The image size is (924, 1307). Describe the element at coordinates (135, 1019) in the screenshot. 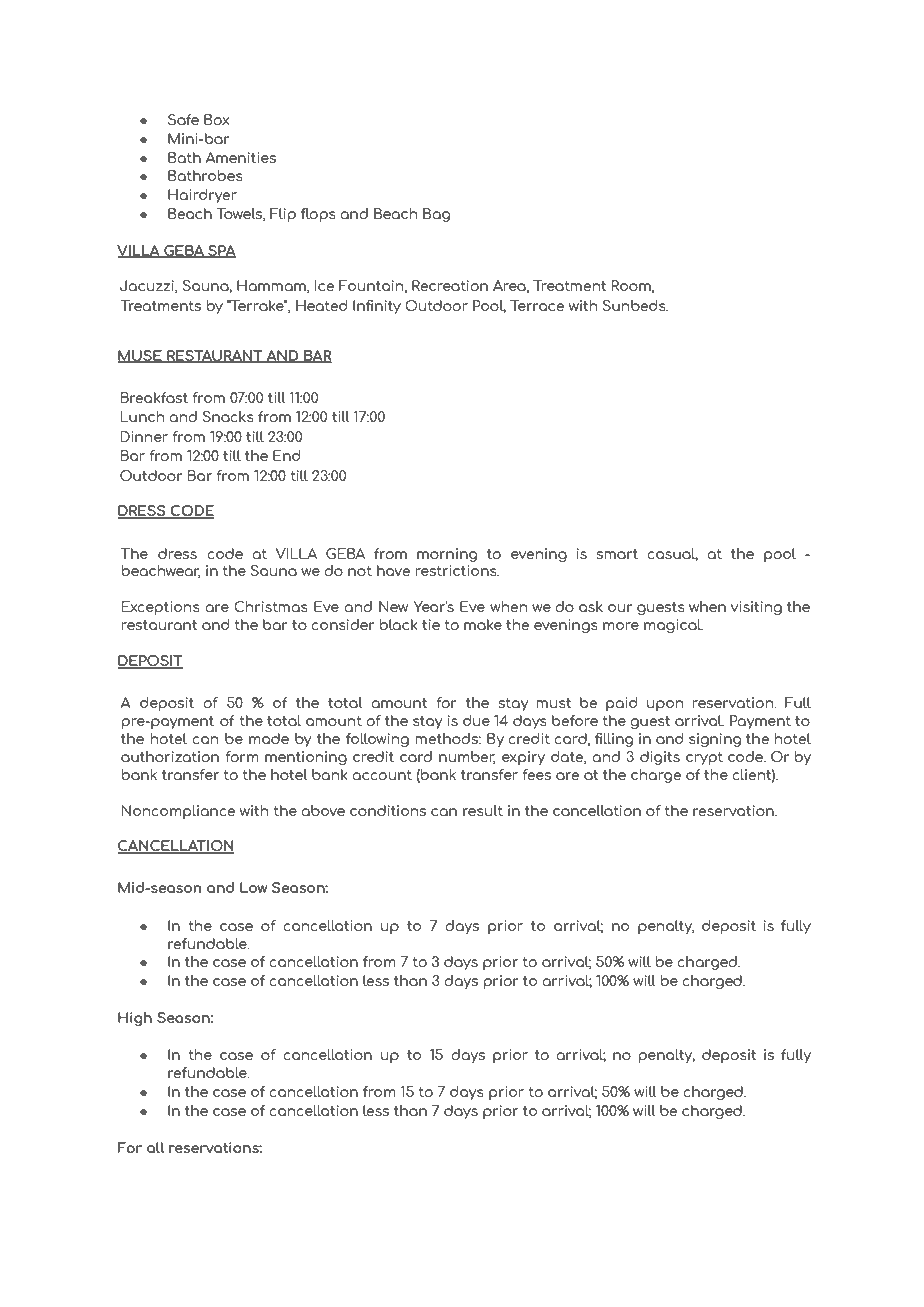

I see `High` at that location.
